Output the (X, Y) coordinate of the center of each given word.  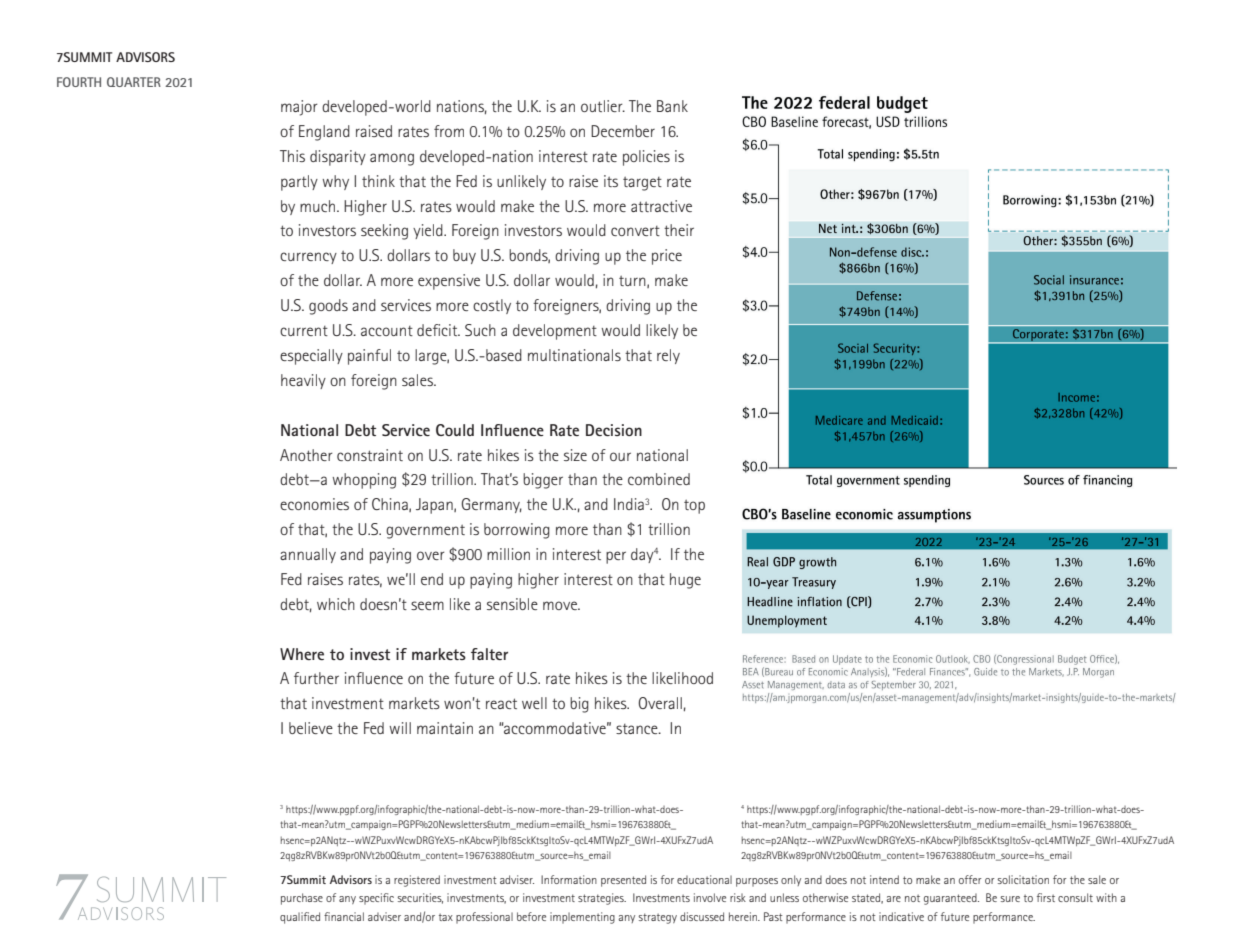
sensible (512, 604)
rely (668, 356)
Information (569, 879)
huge (685, 581)
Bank (672, 106)
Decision (614, 430)
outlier (603, 106)
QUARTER (134, 82)
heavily (303, 381)
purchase (302, 899)
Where (302, 654)
